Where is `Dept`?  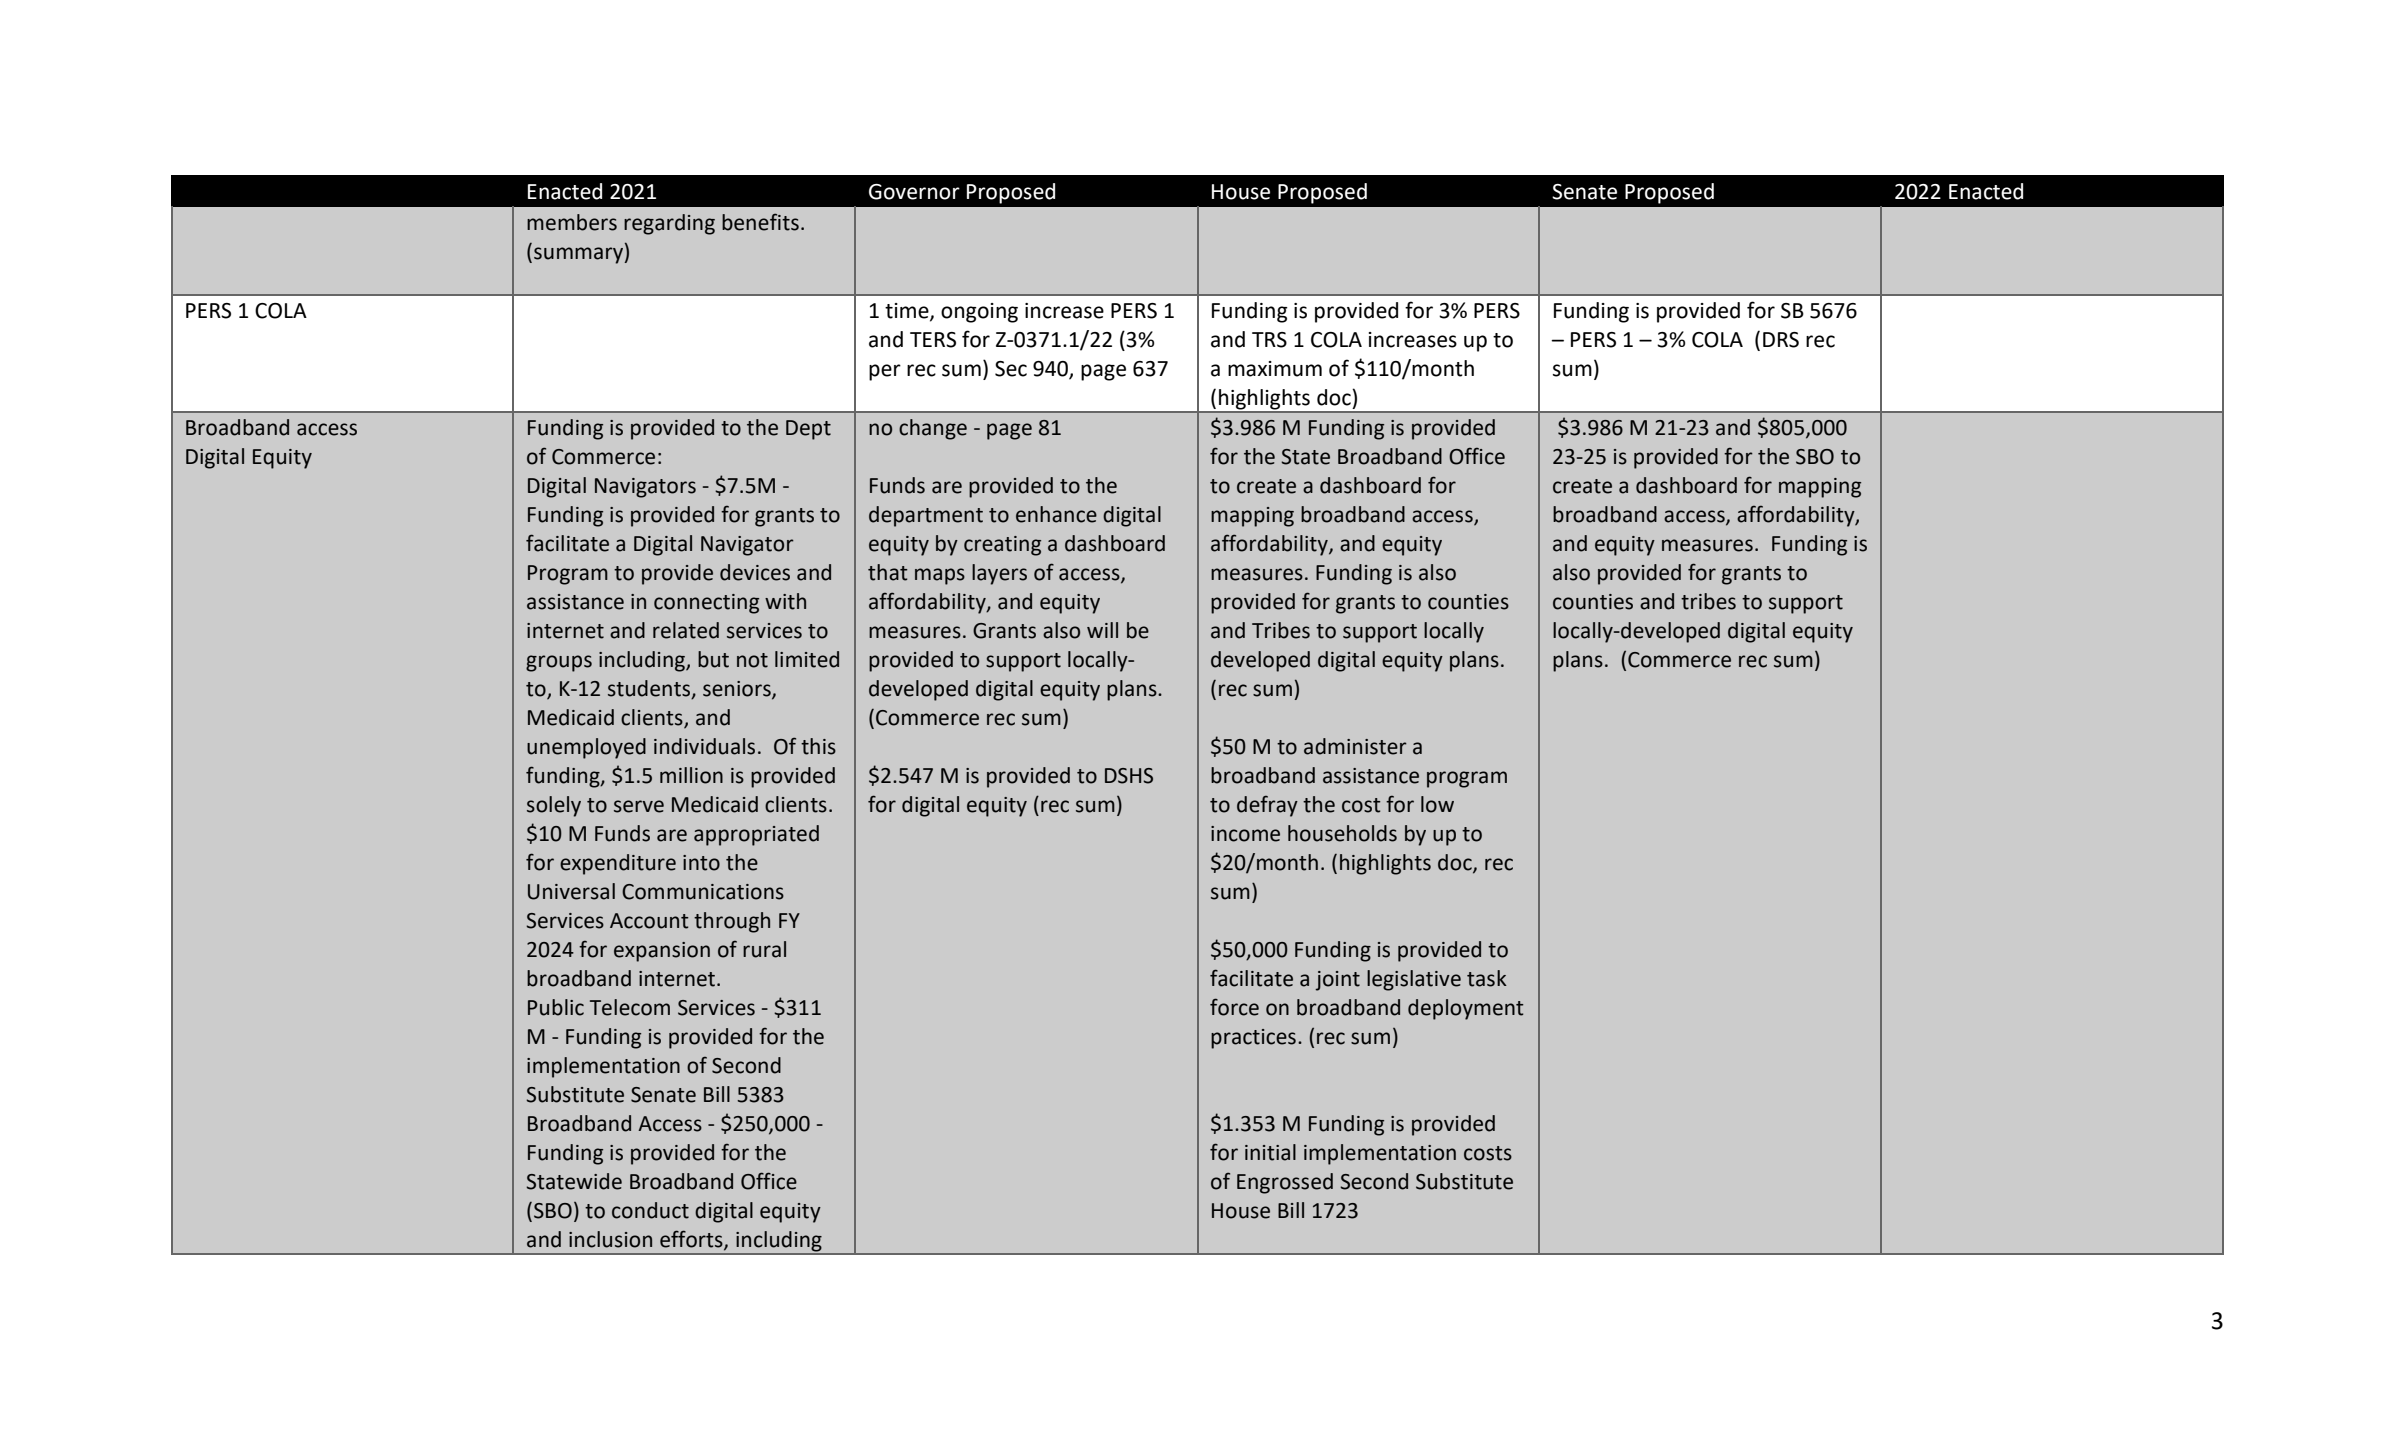
Dept is located at coordinates (808, 430).
